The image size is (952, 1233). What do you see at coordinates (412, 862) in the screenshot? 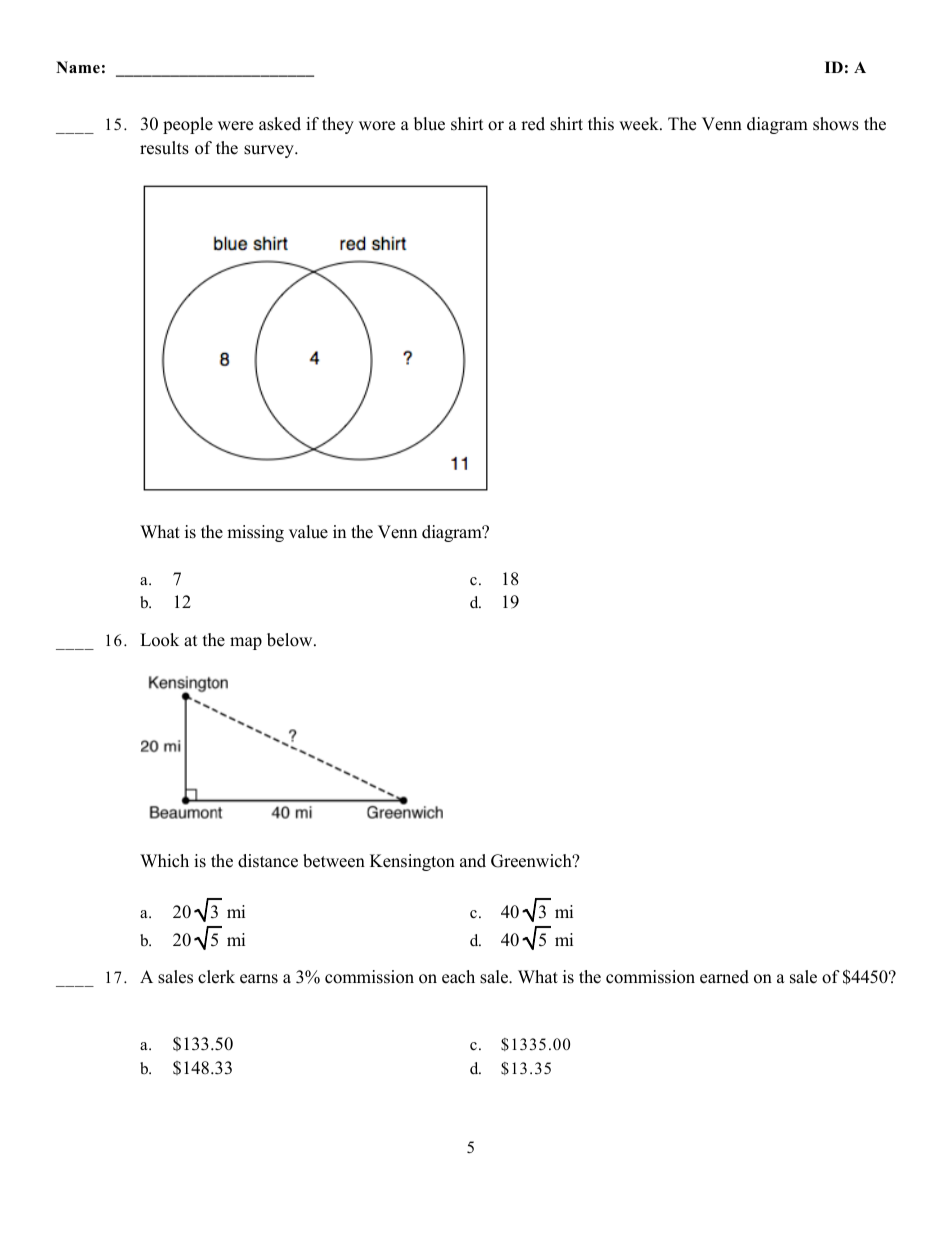
I see `Kensington` at bounding box center [412, 862].
